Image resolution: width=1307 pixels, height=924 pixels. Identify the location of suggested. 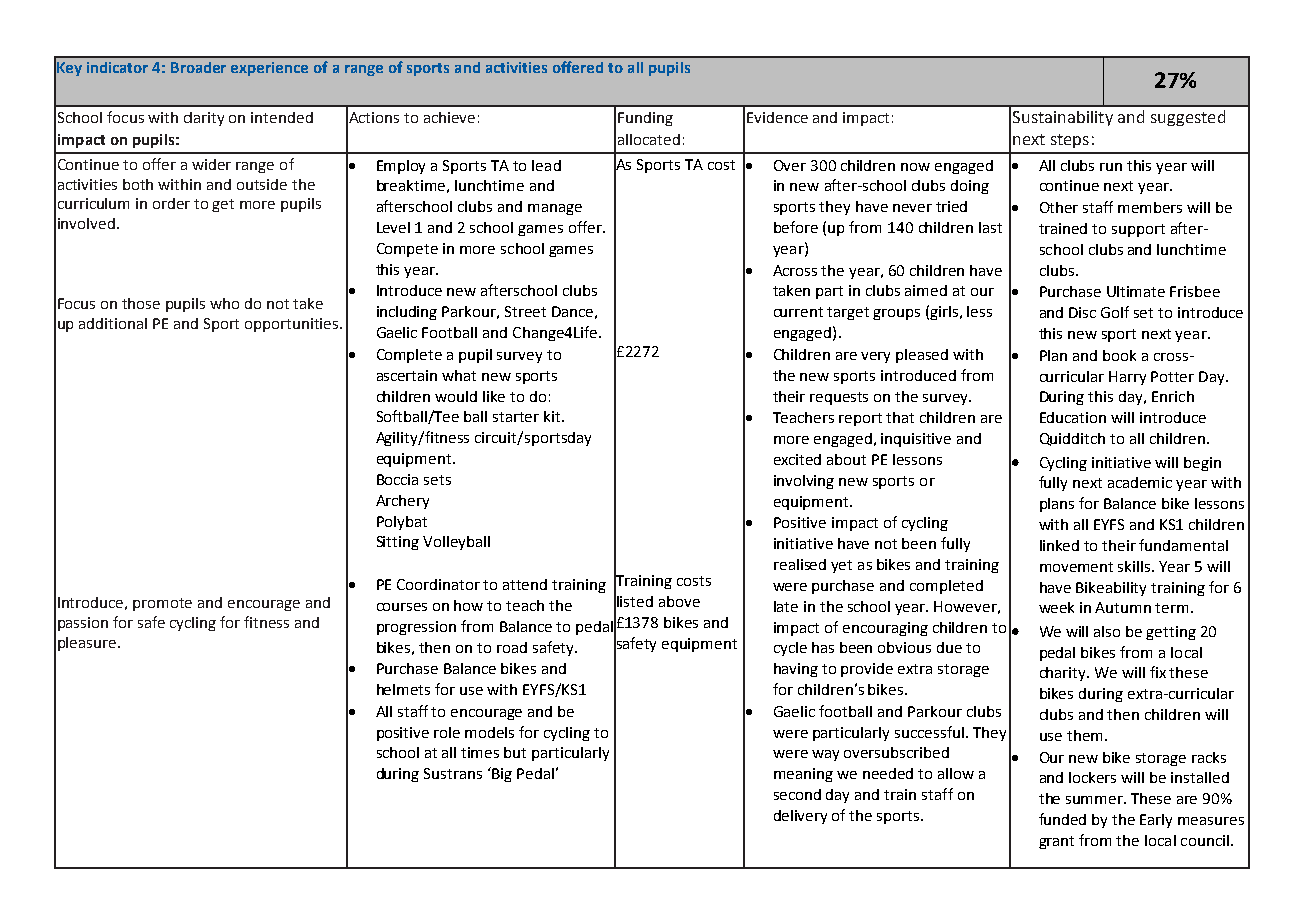
(1188, 118).
